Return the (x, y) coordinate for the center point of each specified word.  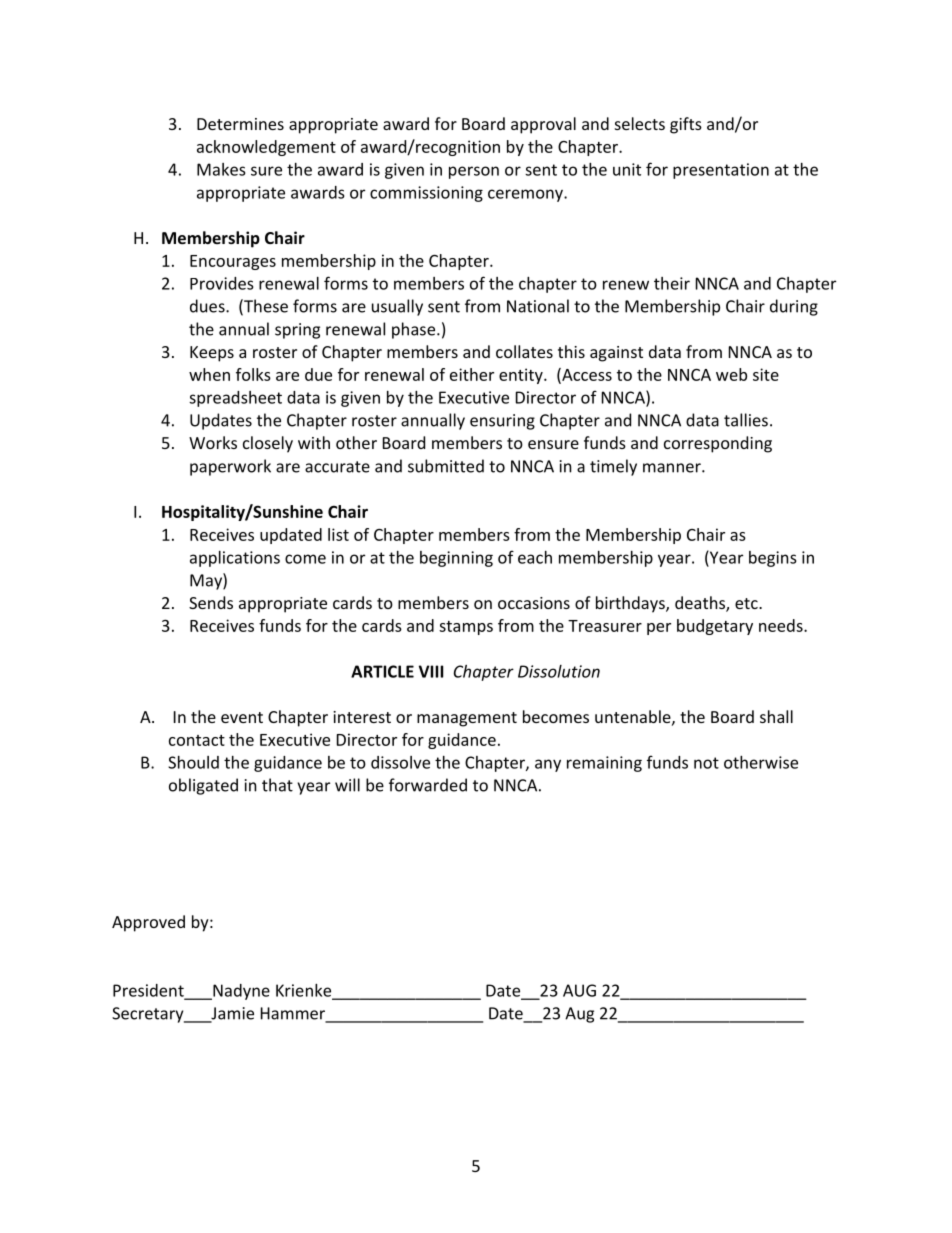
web (731, 374)
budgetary (715, 627)
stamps (466, 628)
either (472, 374)
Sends (211, 602)
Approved (148, 923)
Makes (221, 169)
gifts (686, 125)
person (474, 172)
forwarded (428, 785)
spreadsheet (235, 399)
